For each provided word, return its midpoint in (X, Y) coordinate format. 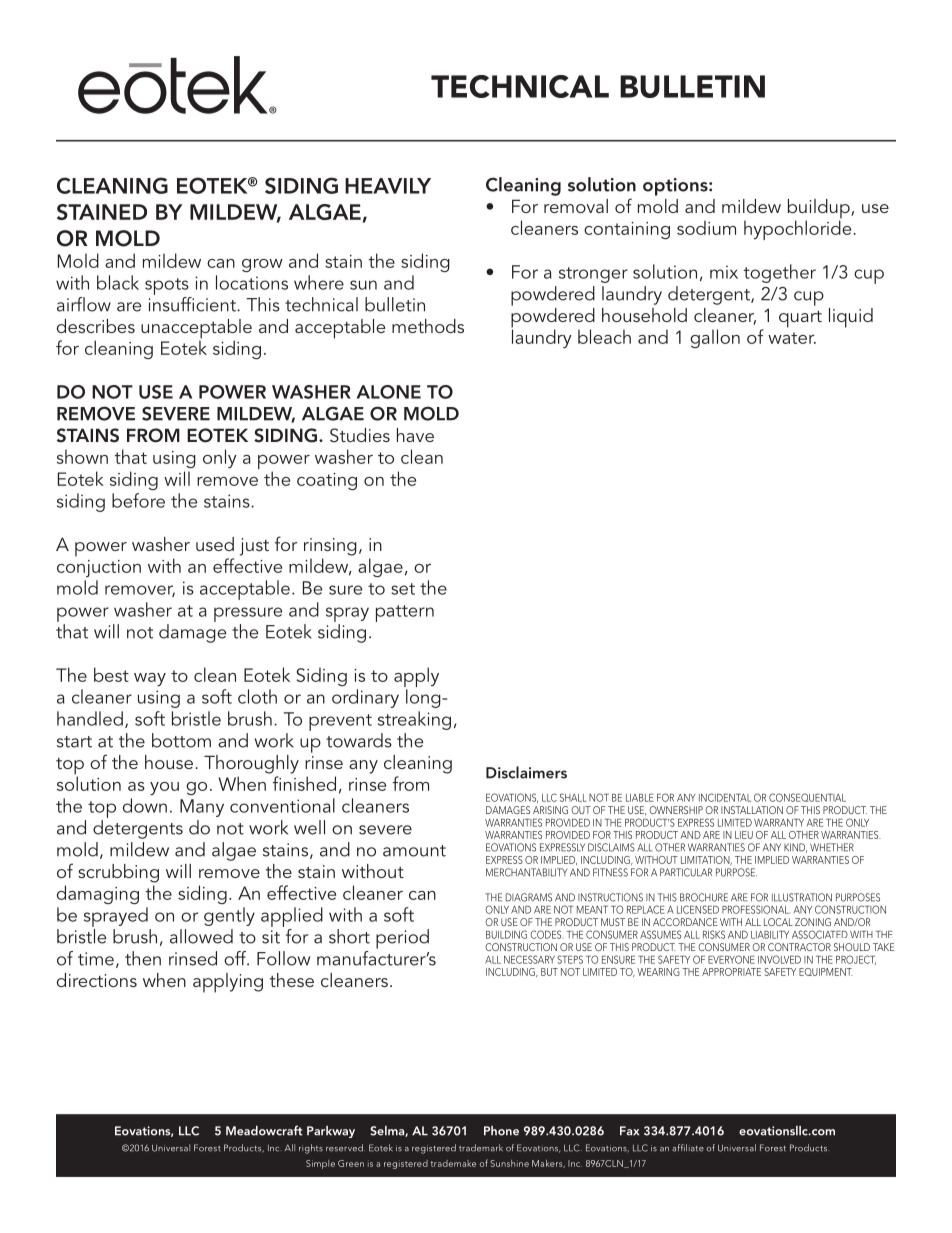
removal (576, 206)
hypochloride (799, 229)
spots (167, 286)
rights (311, 1149)
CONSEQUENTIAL (807, 797)
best (111, 674)
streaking (414, 720)
